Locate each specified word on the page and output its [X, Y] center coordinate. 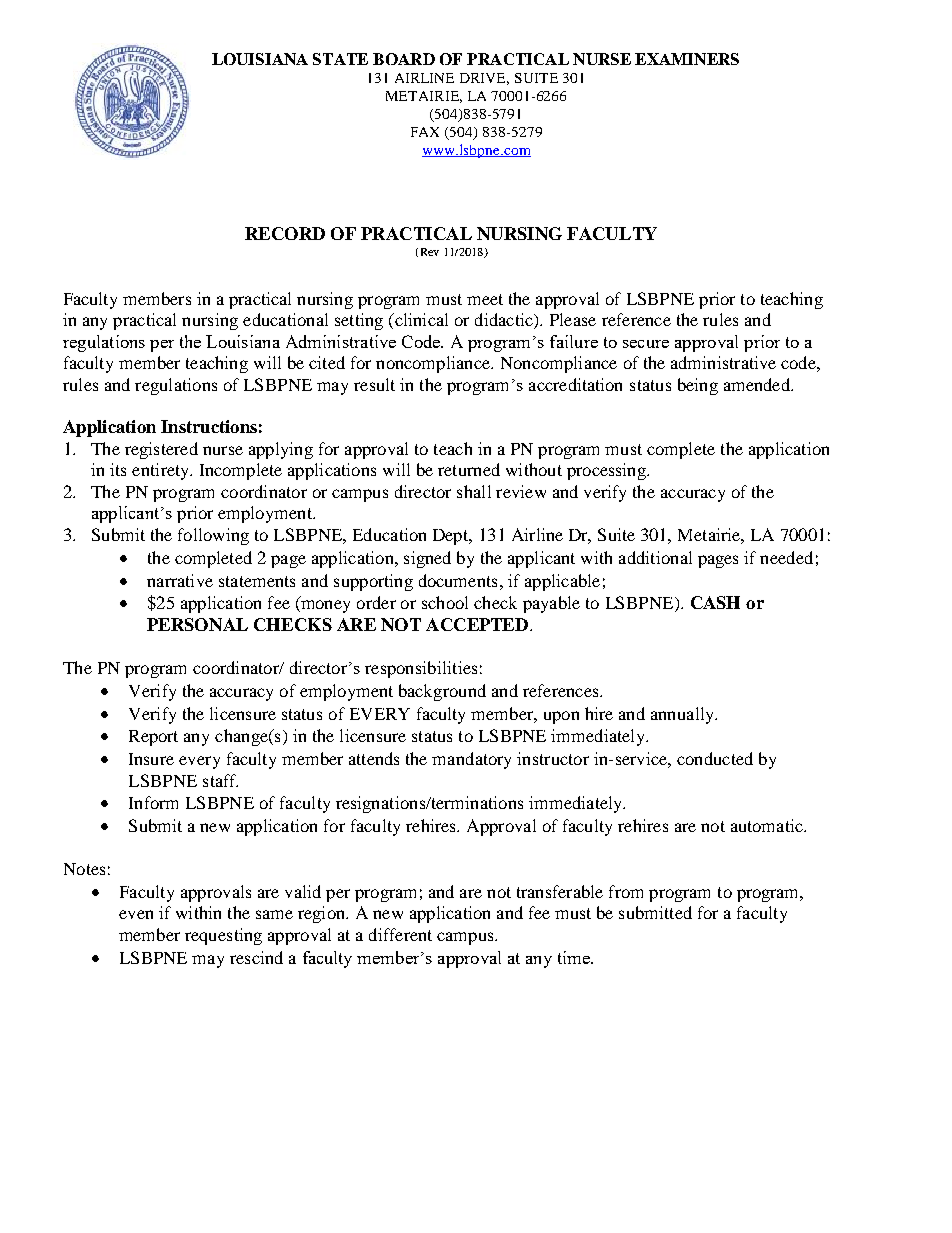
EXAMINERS [687, 59]
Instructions [209, 426]
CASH [715, 602]
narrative [180, 580]
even [136, 914]
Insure [151, 759]
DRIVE [484, 79]
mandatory [471, 760]
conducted [715, 758]
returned [469, 469]
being [698, 386]
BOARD [404, 59]
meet [485, 299]
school [445, 602]
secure [646, 344]
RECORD [285, 233]
